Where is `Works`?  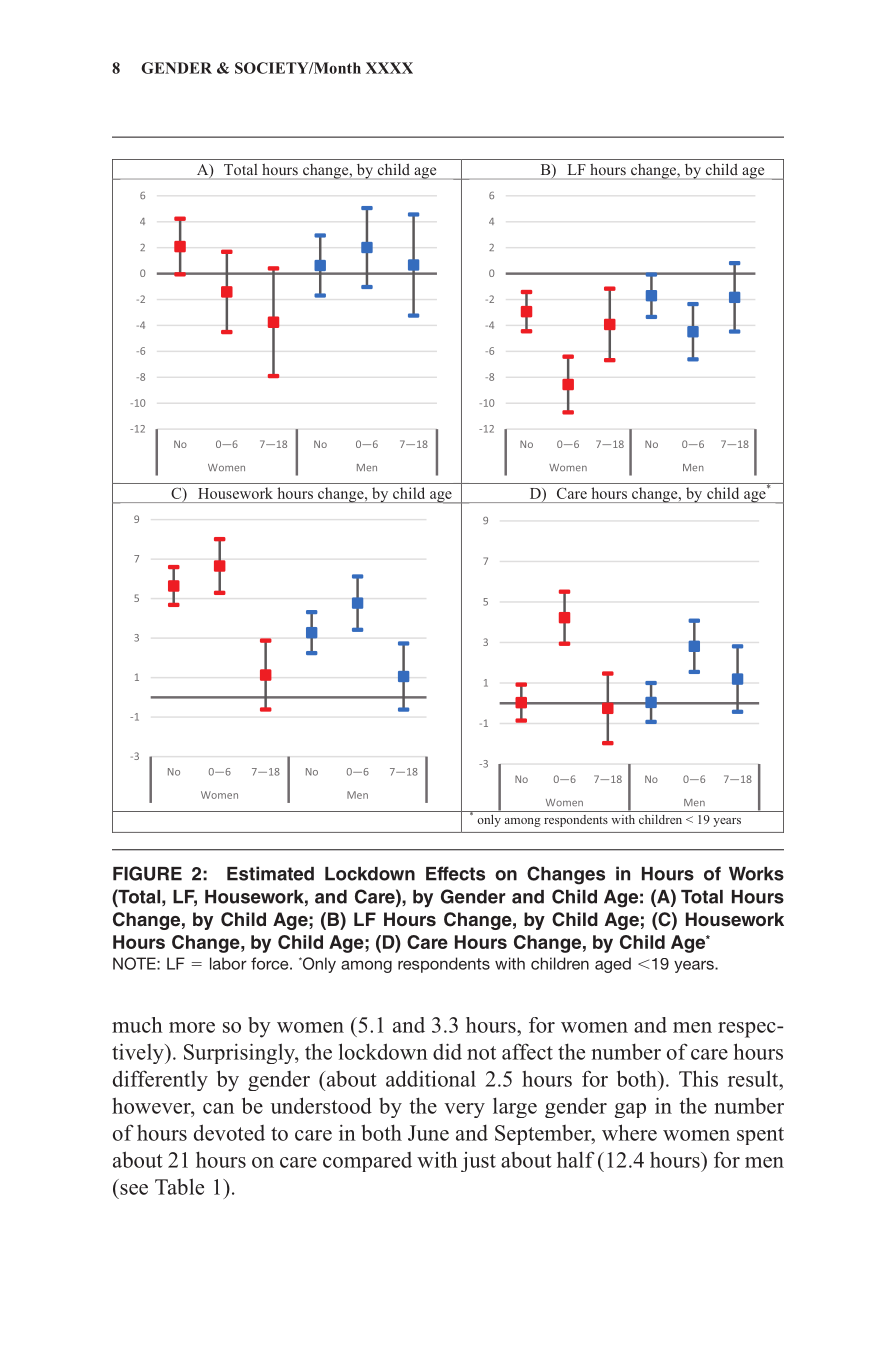
Works is located at coordinates (756, 874).
